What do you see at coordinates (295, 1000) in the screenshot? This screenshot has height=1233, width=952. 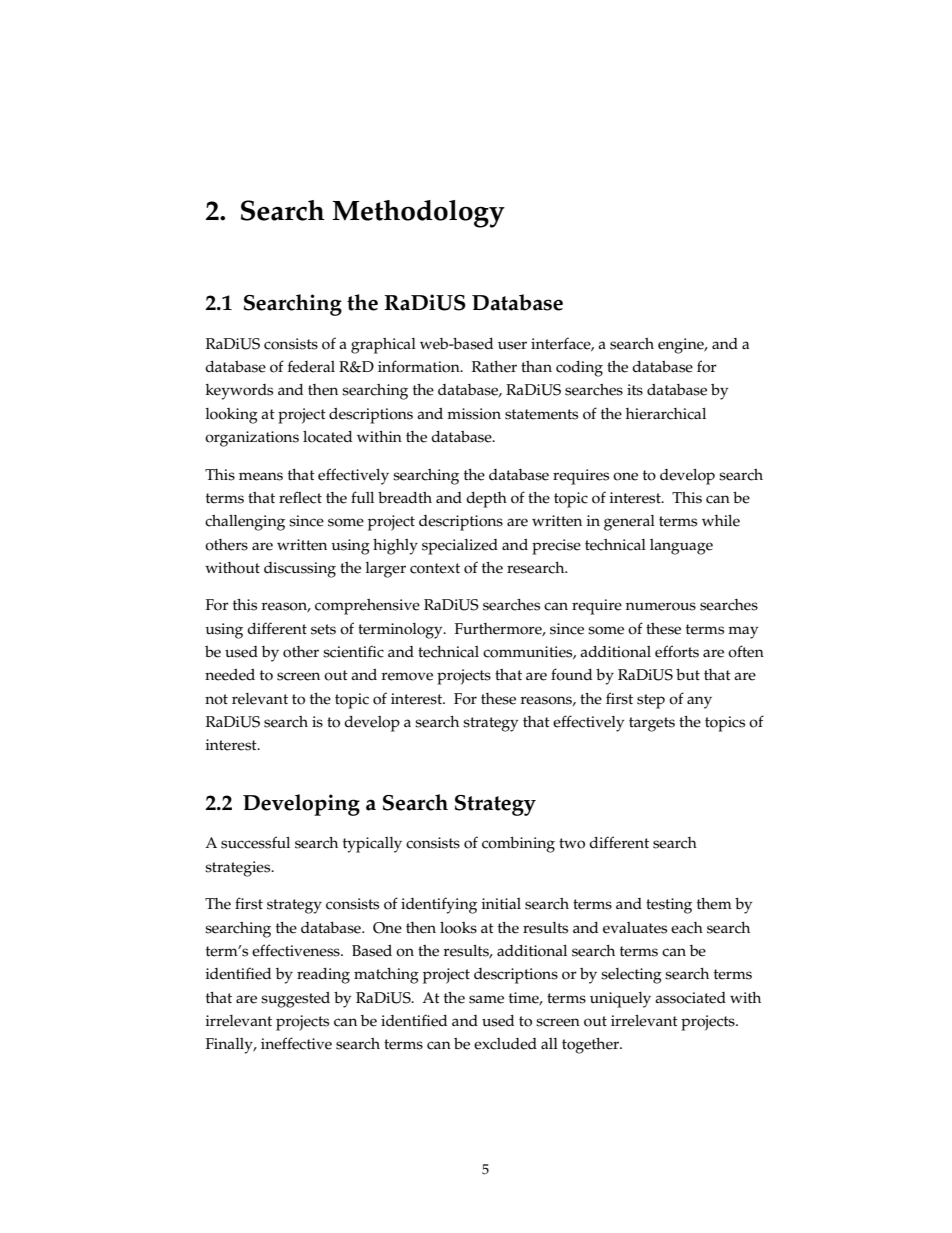 I see `suggested` at bounding box center [295, 1000].
